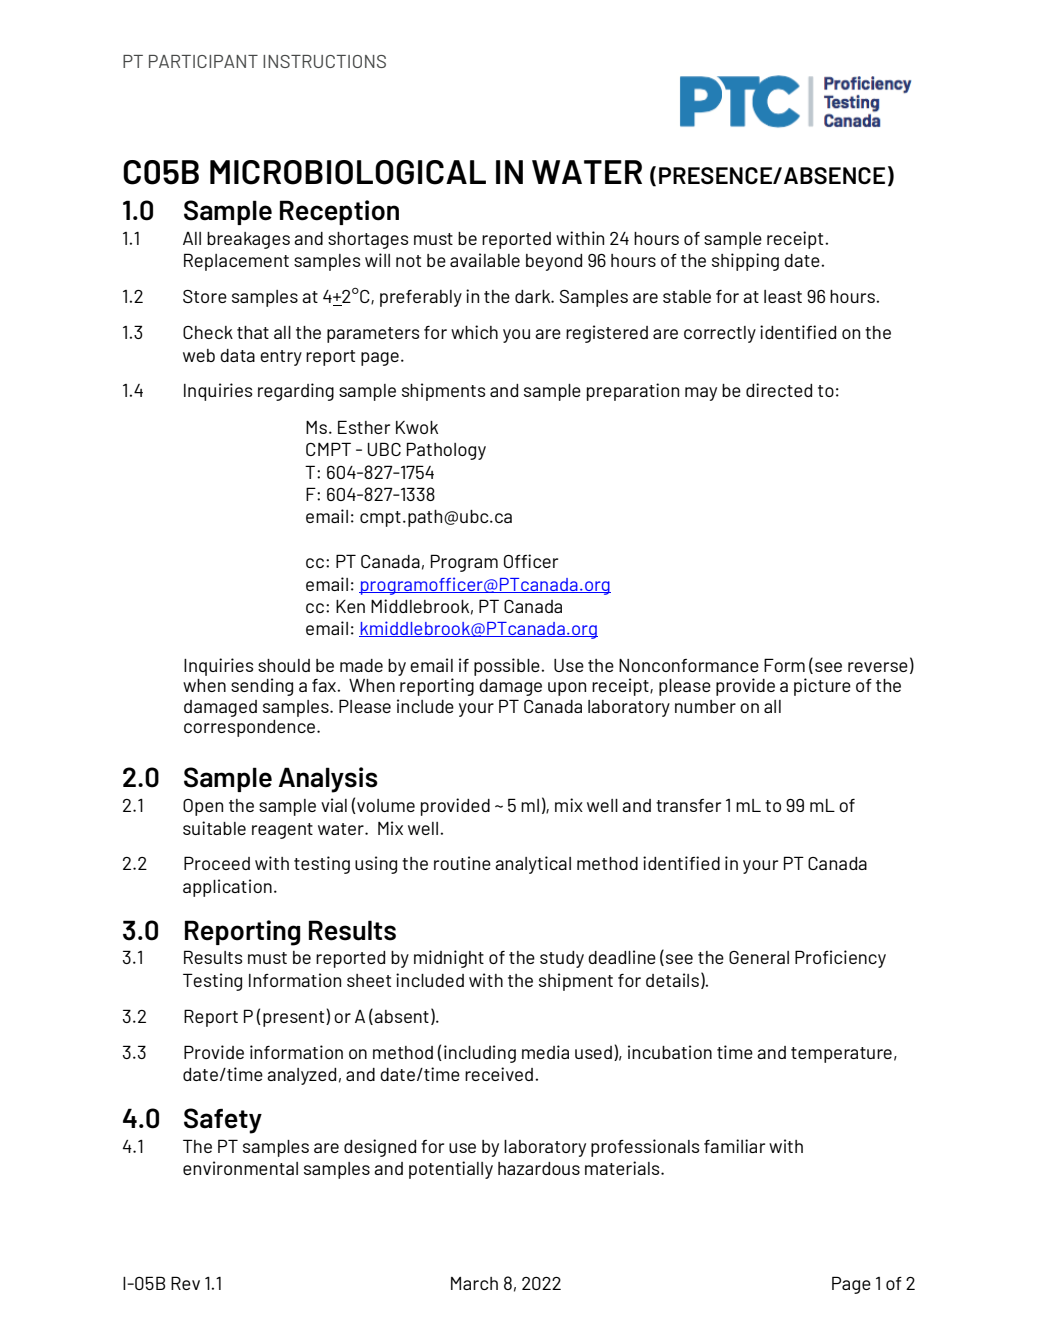 This document has height=1344, width=1038. Describe the element at coordinates (822, 687) in the document. I see `picture` at that location.
